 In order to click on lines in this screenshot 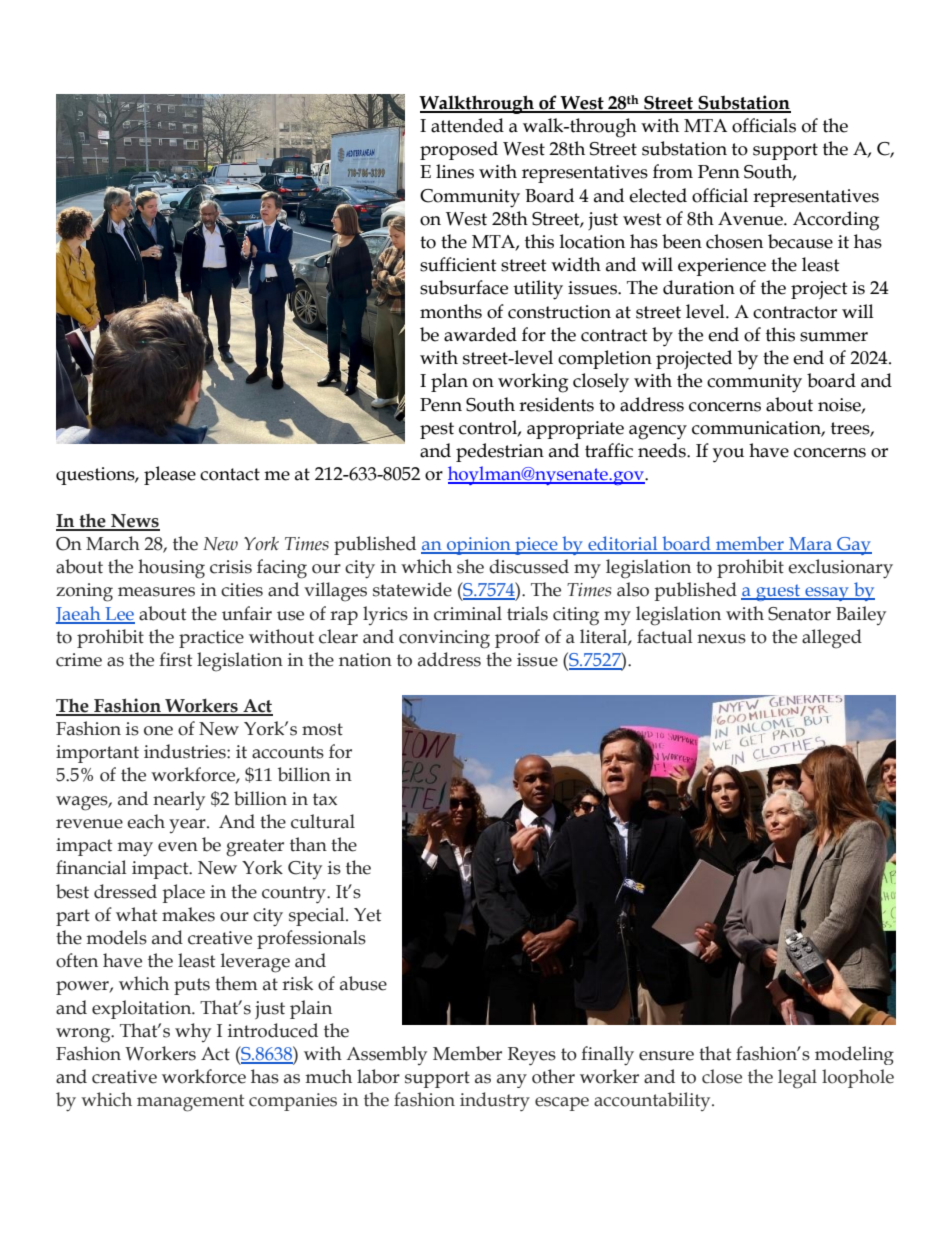, I will do `click(455, 171)`.
